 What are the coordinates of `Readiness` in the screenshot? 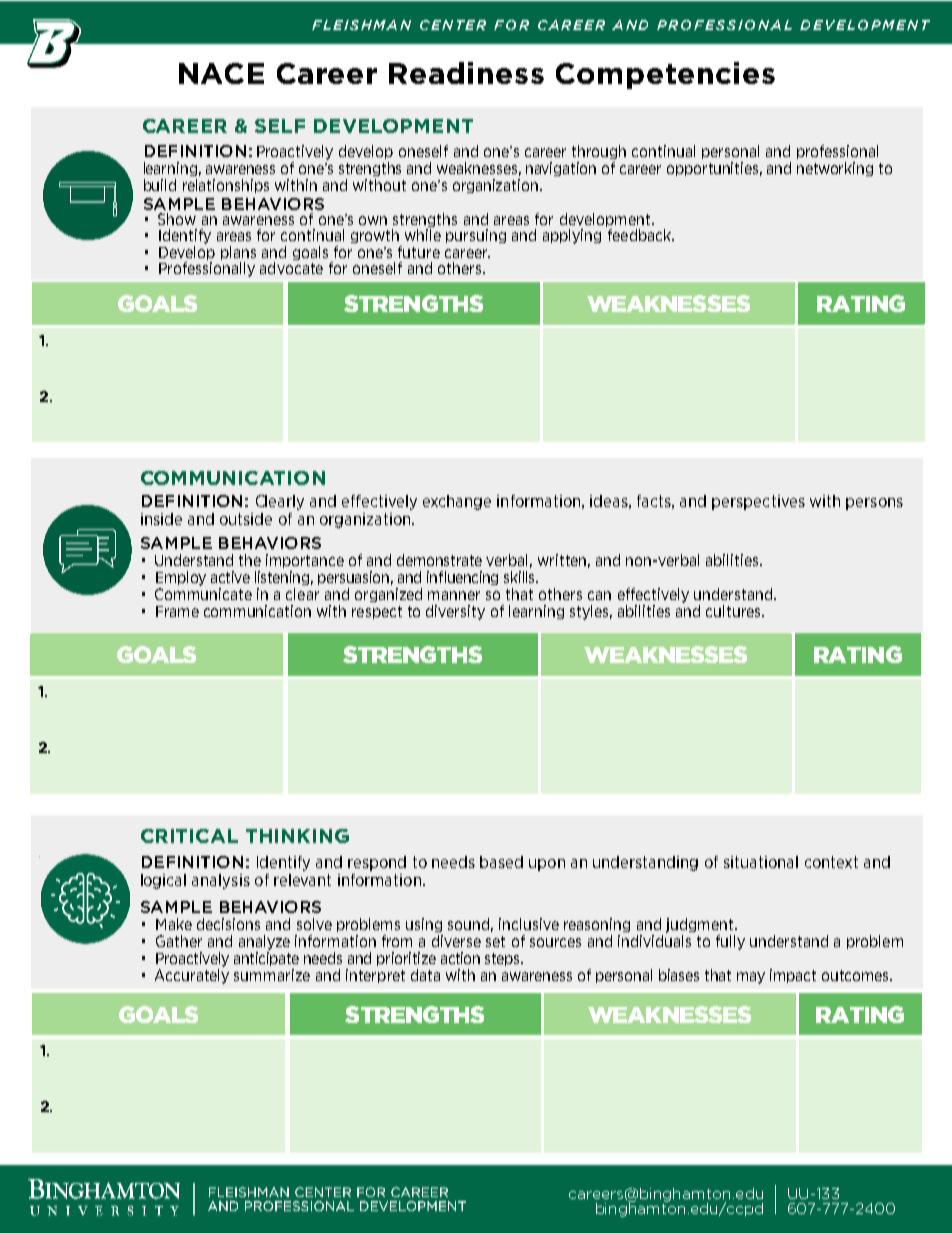 It's located at (466, 73).
